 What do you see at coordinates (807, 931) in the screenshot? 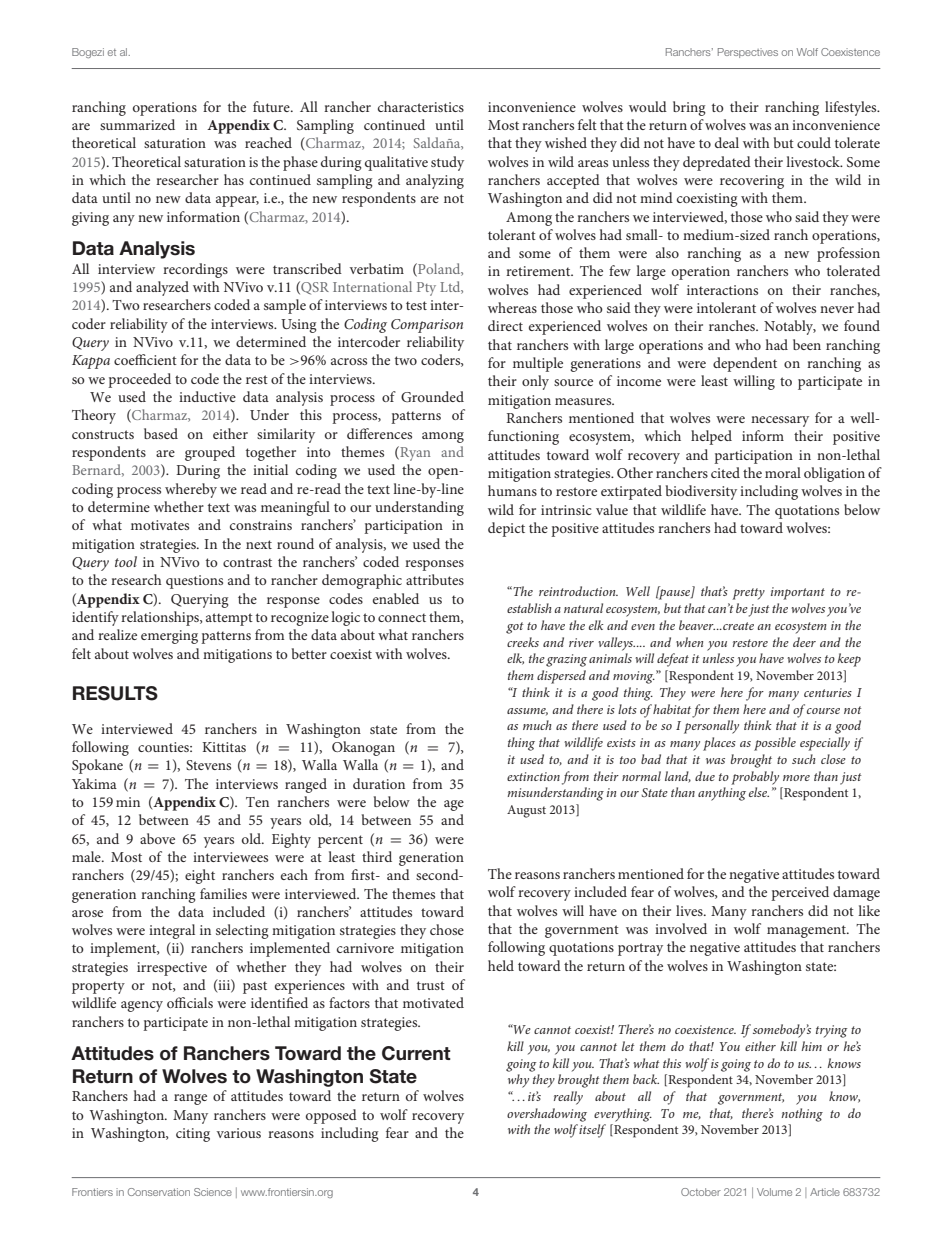
I see `management` at bounding box center [807, 931].
